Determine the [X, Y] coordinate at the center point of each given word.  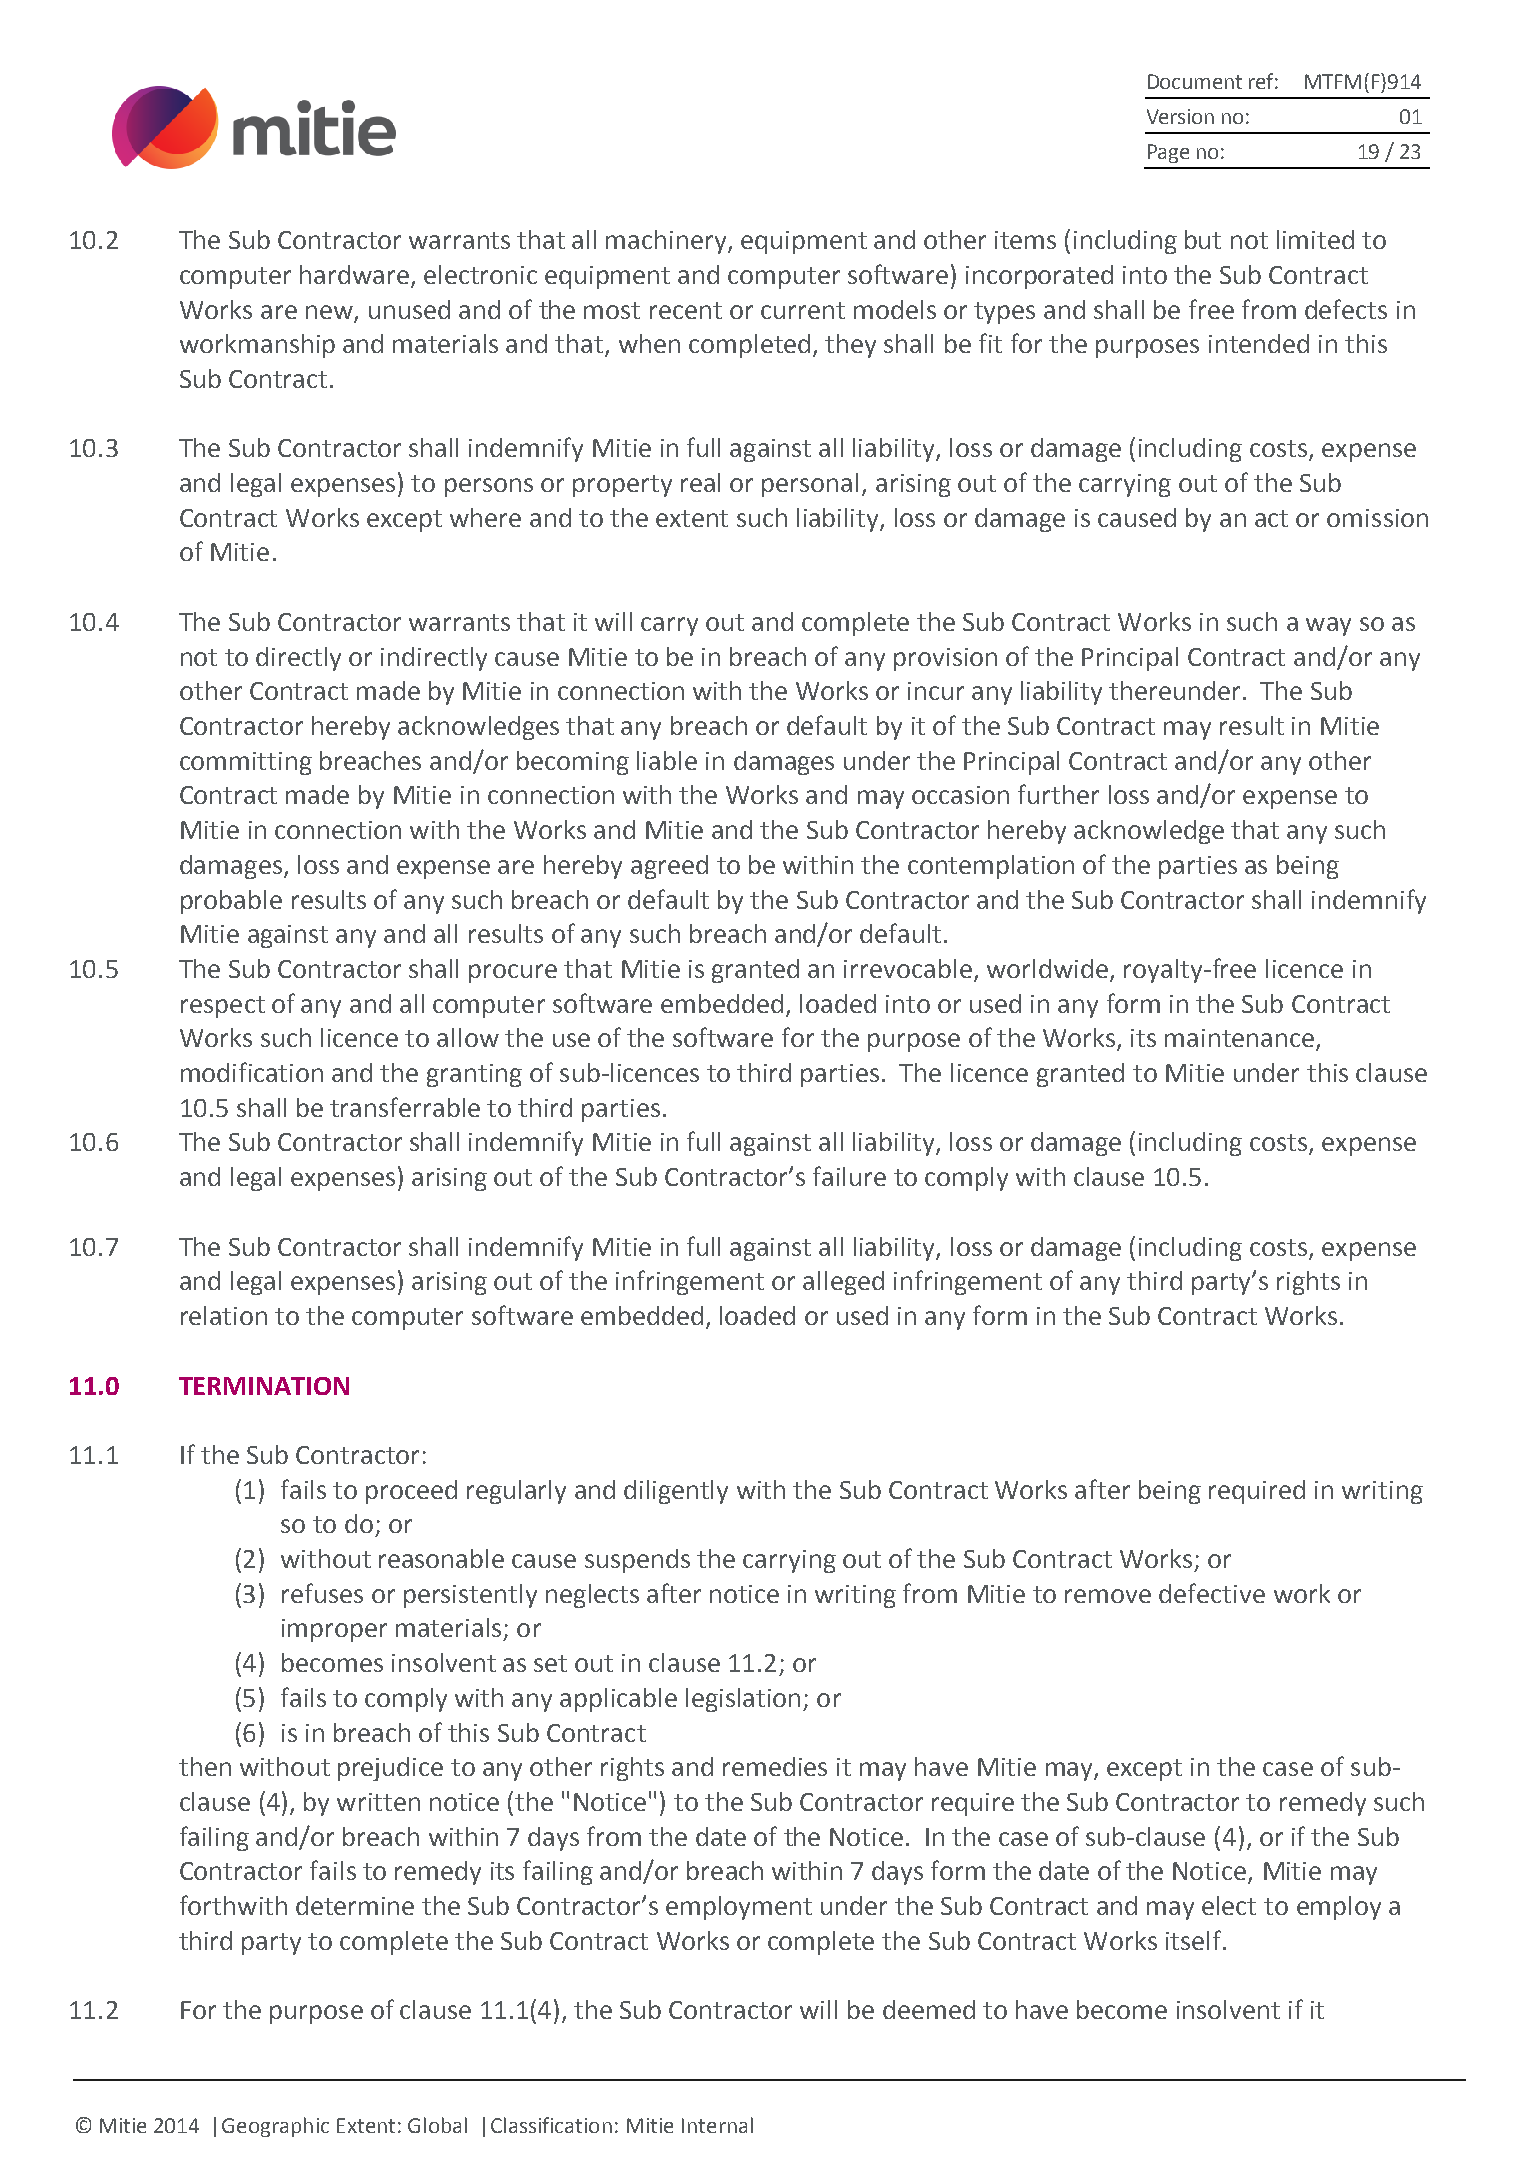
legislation [743, 1700]
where [485, 517]
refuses [322, 1593]
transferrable [405, 1107]
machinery [667, 242]
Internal [717, 2125]
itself [1195, 1940]
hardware [354, 274]
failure [849, 1176]
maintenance [1239, 1038]
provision [945, 659]
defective [1212, 1593]
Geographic [275, 2127]
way [1328, 626]
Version [1180, 116]
